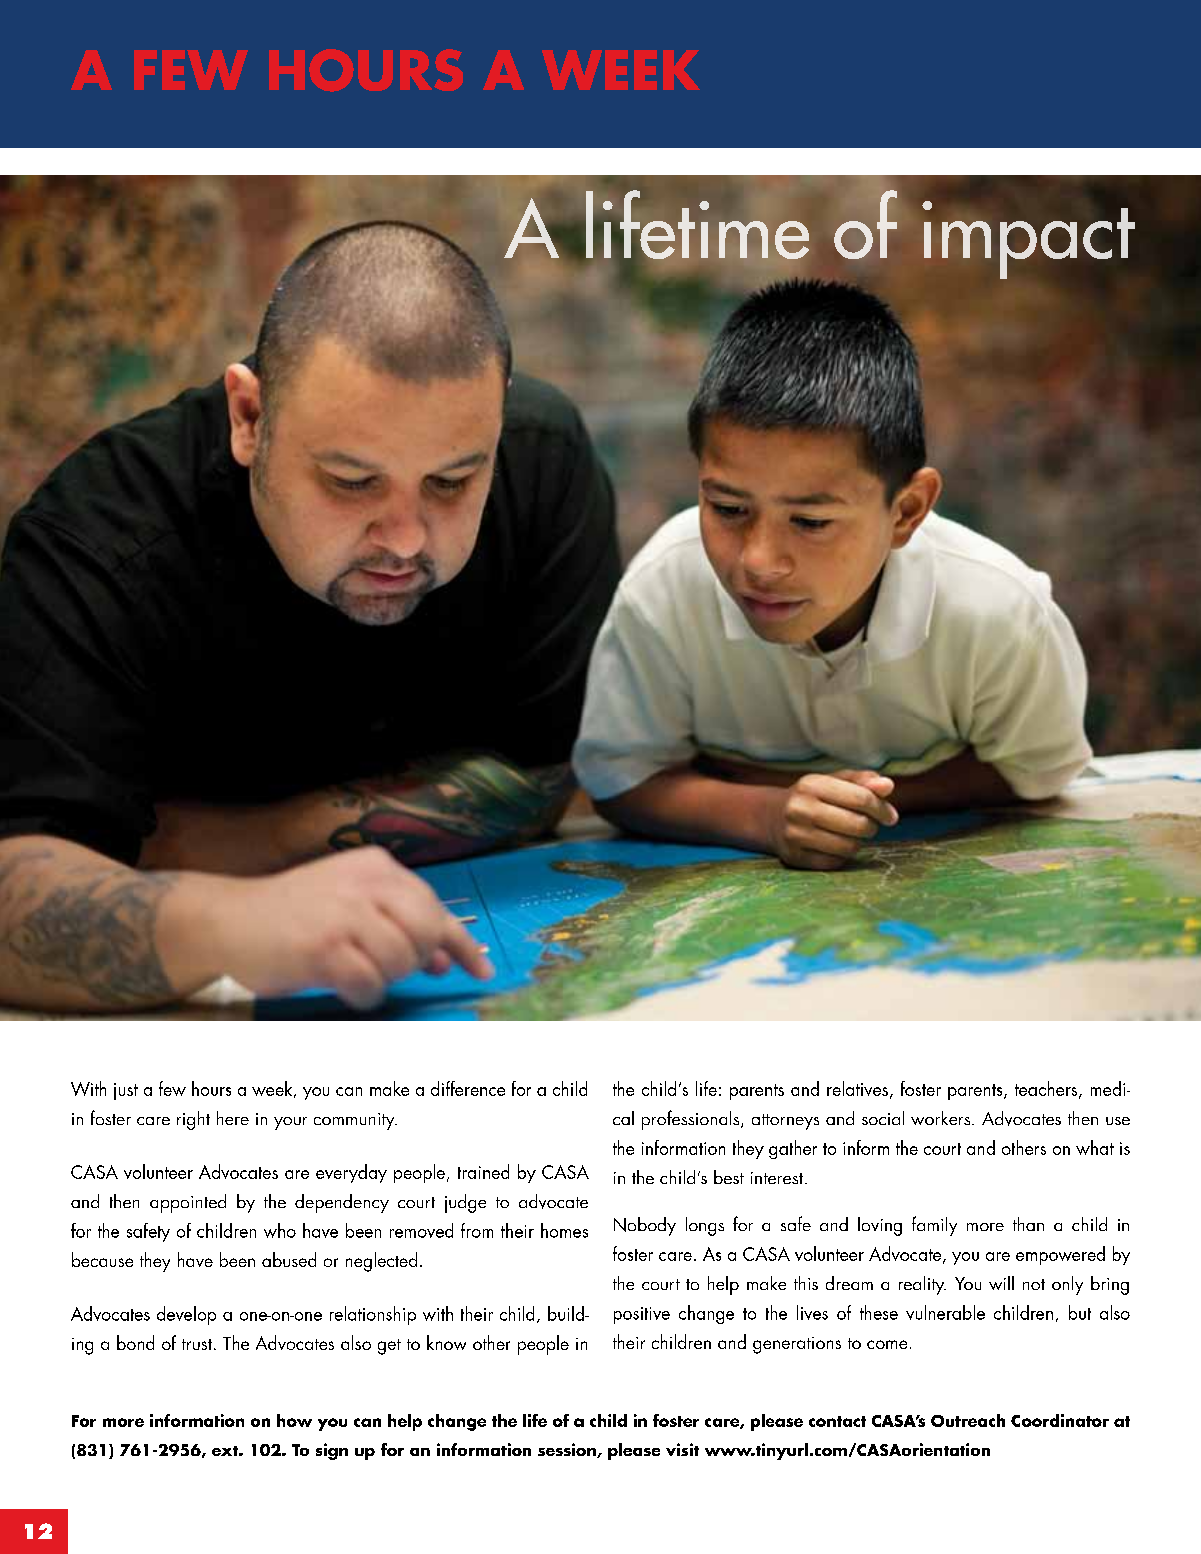  Describe the element at coordinates (233, 1118) in the page. I see `here` at that location.
